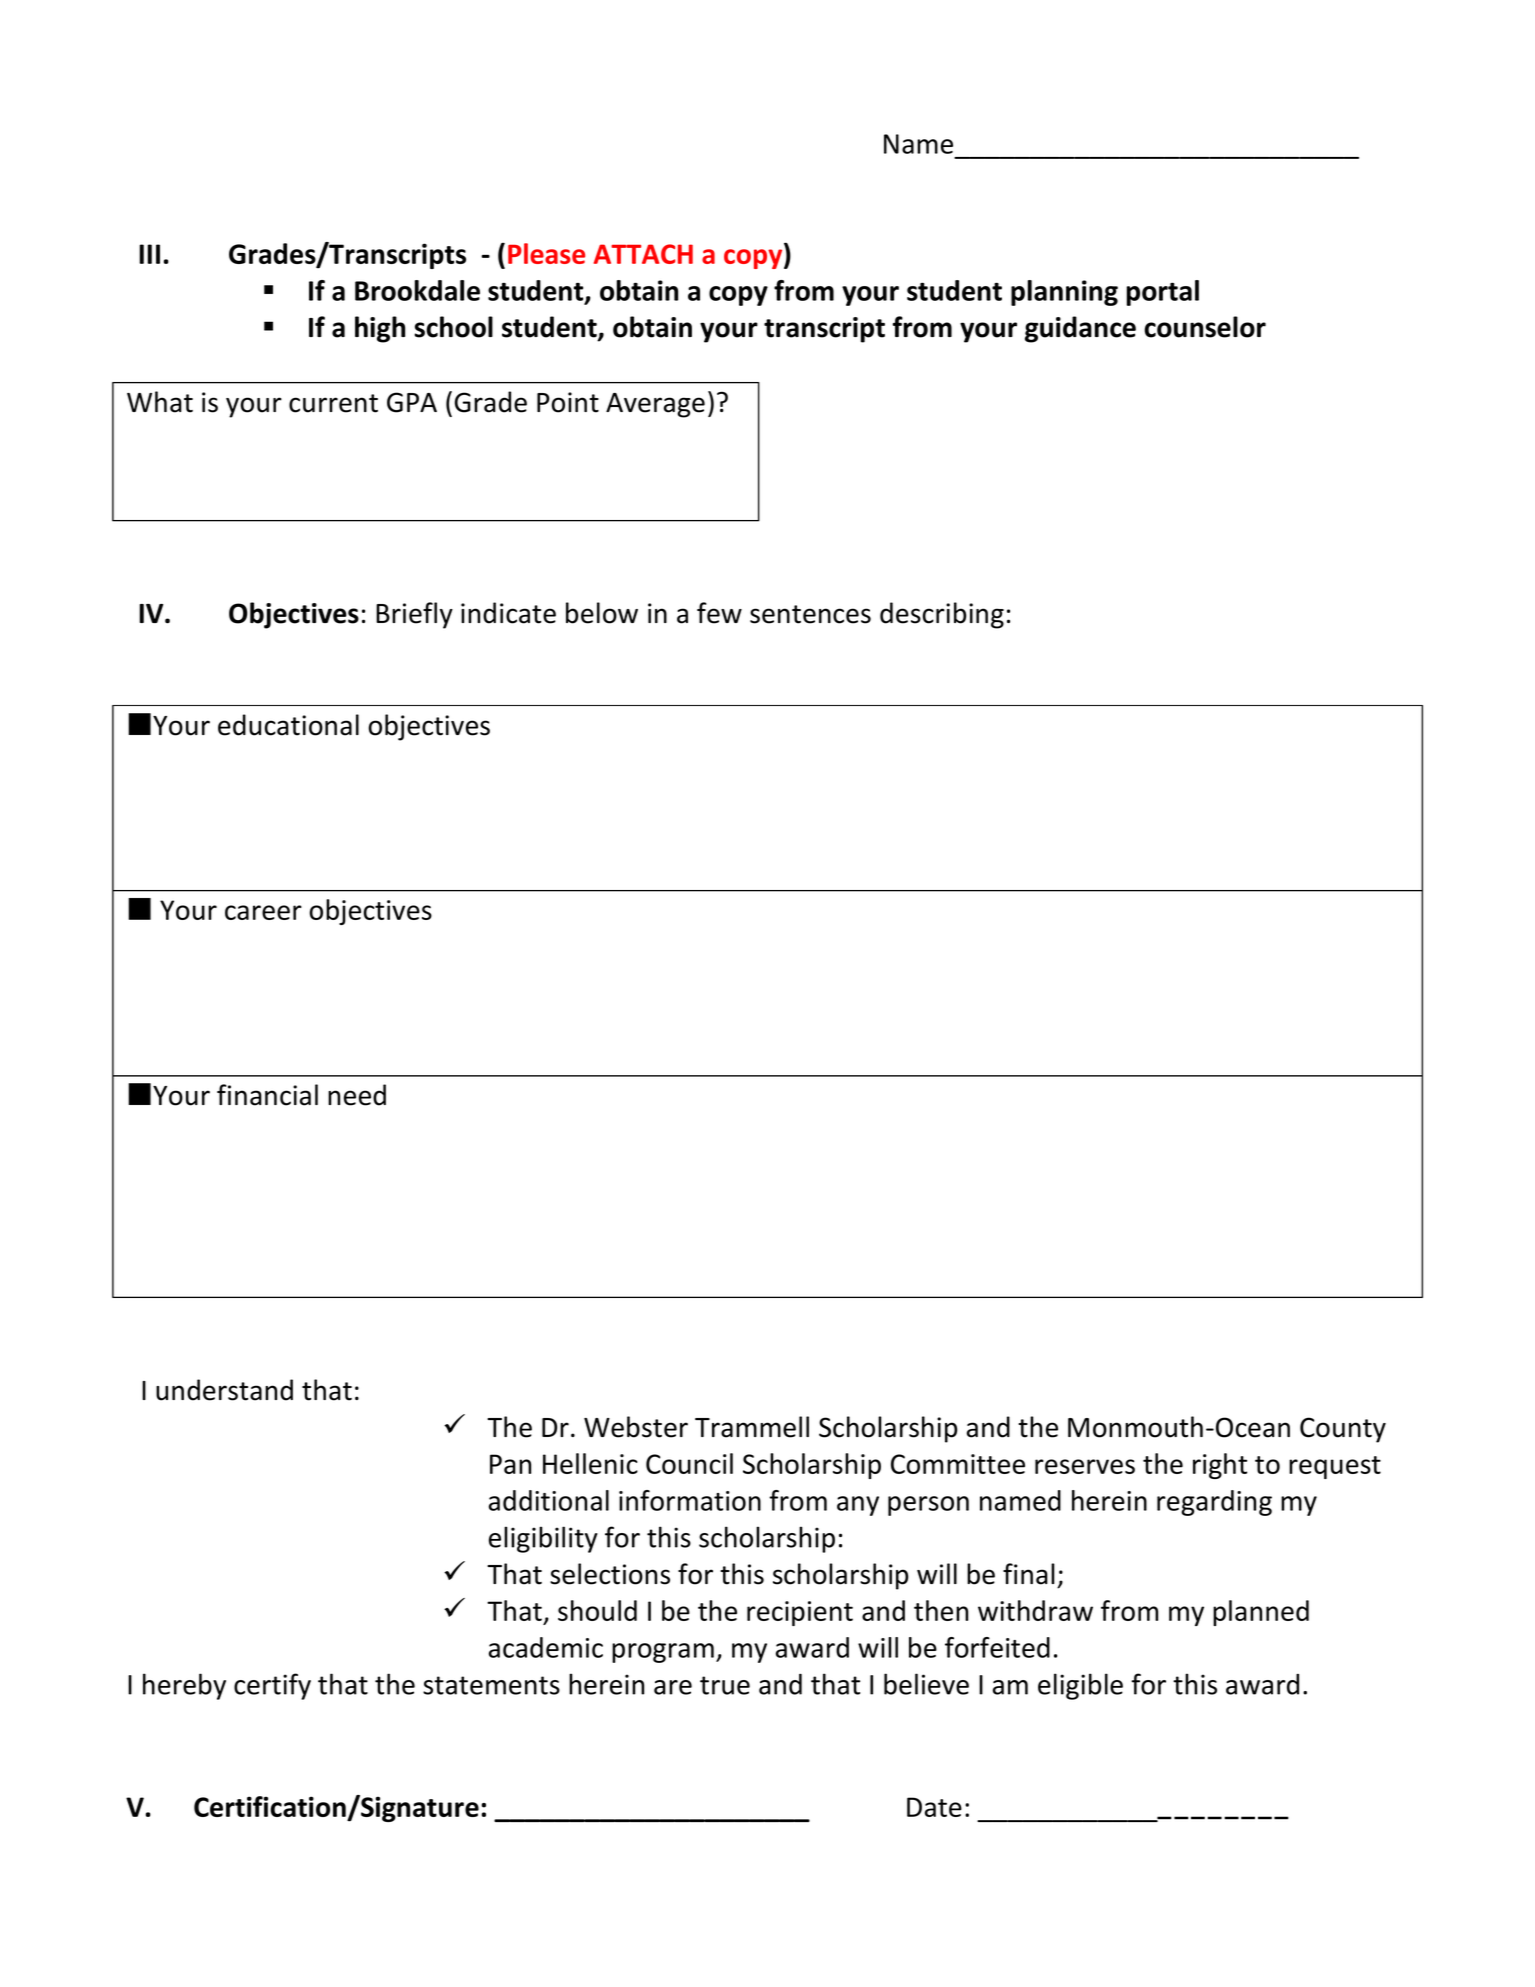  What do you see at coordinates (288, 725) in the page?
I see `educational` at bounding box center [288, 725].
